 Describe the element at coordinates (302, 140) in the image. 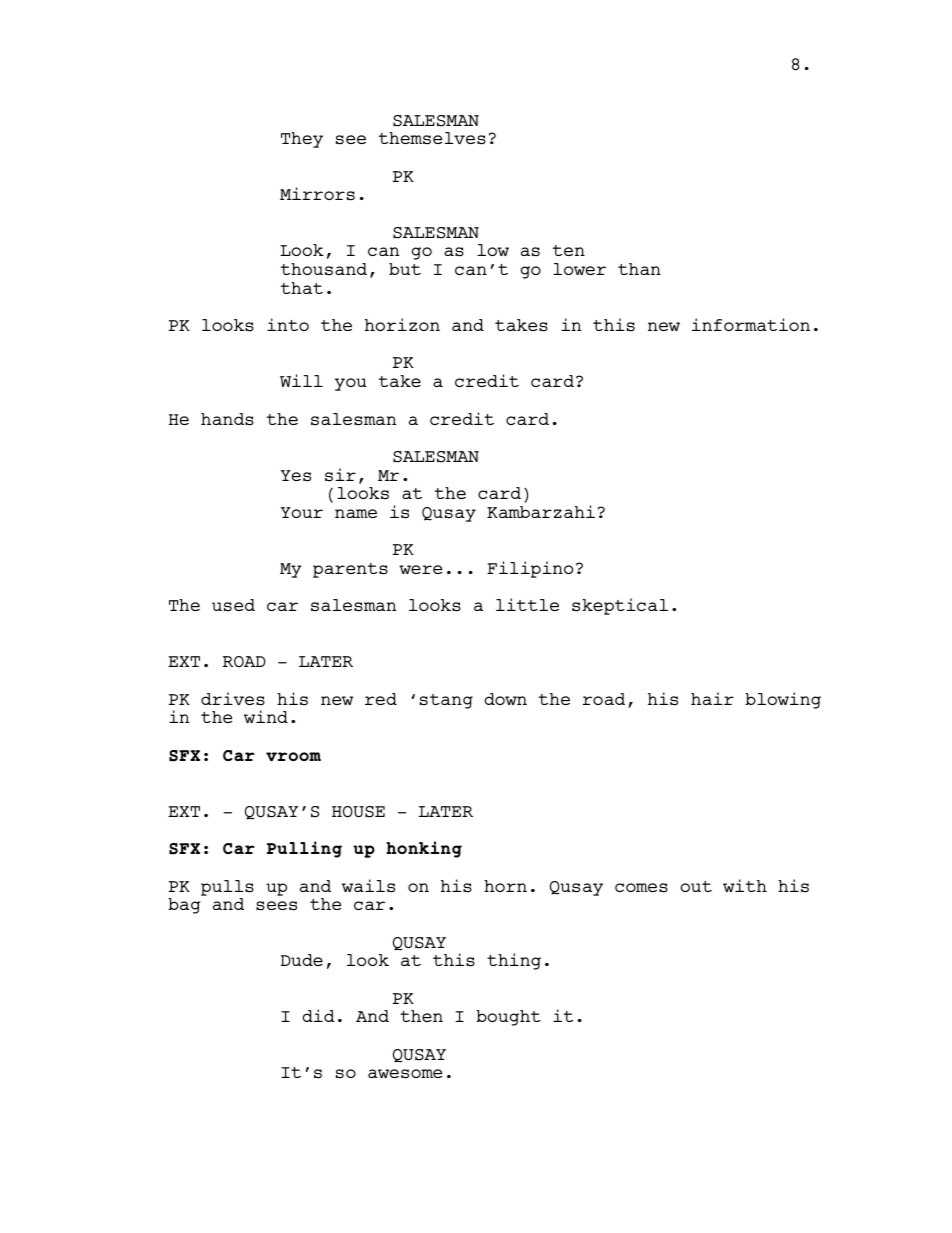

I see `They` at that location.
